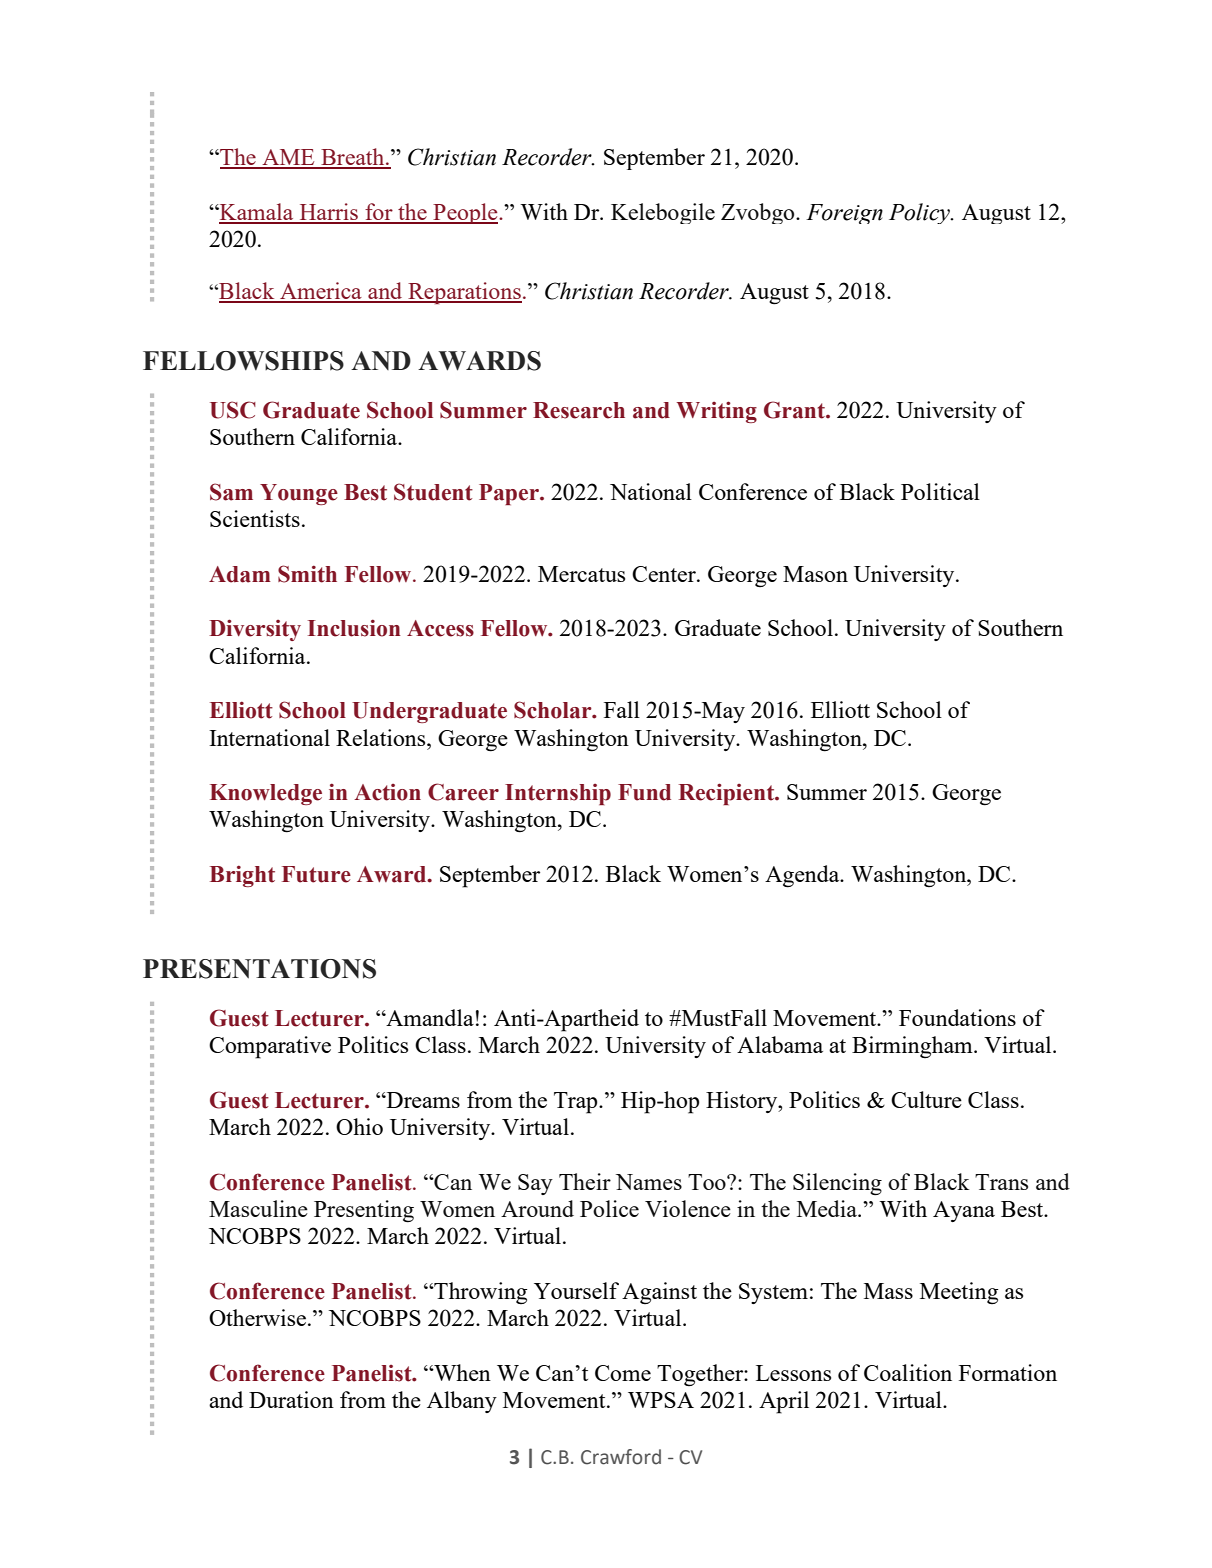  What do you see at coordinates (291, 1399) in the document?
I see `Duration` at bounding box center [291, 1399].
